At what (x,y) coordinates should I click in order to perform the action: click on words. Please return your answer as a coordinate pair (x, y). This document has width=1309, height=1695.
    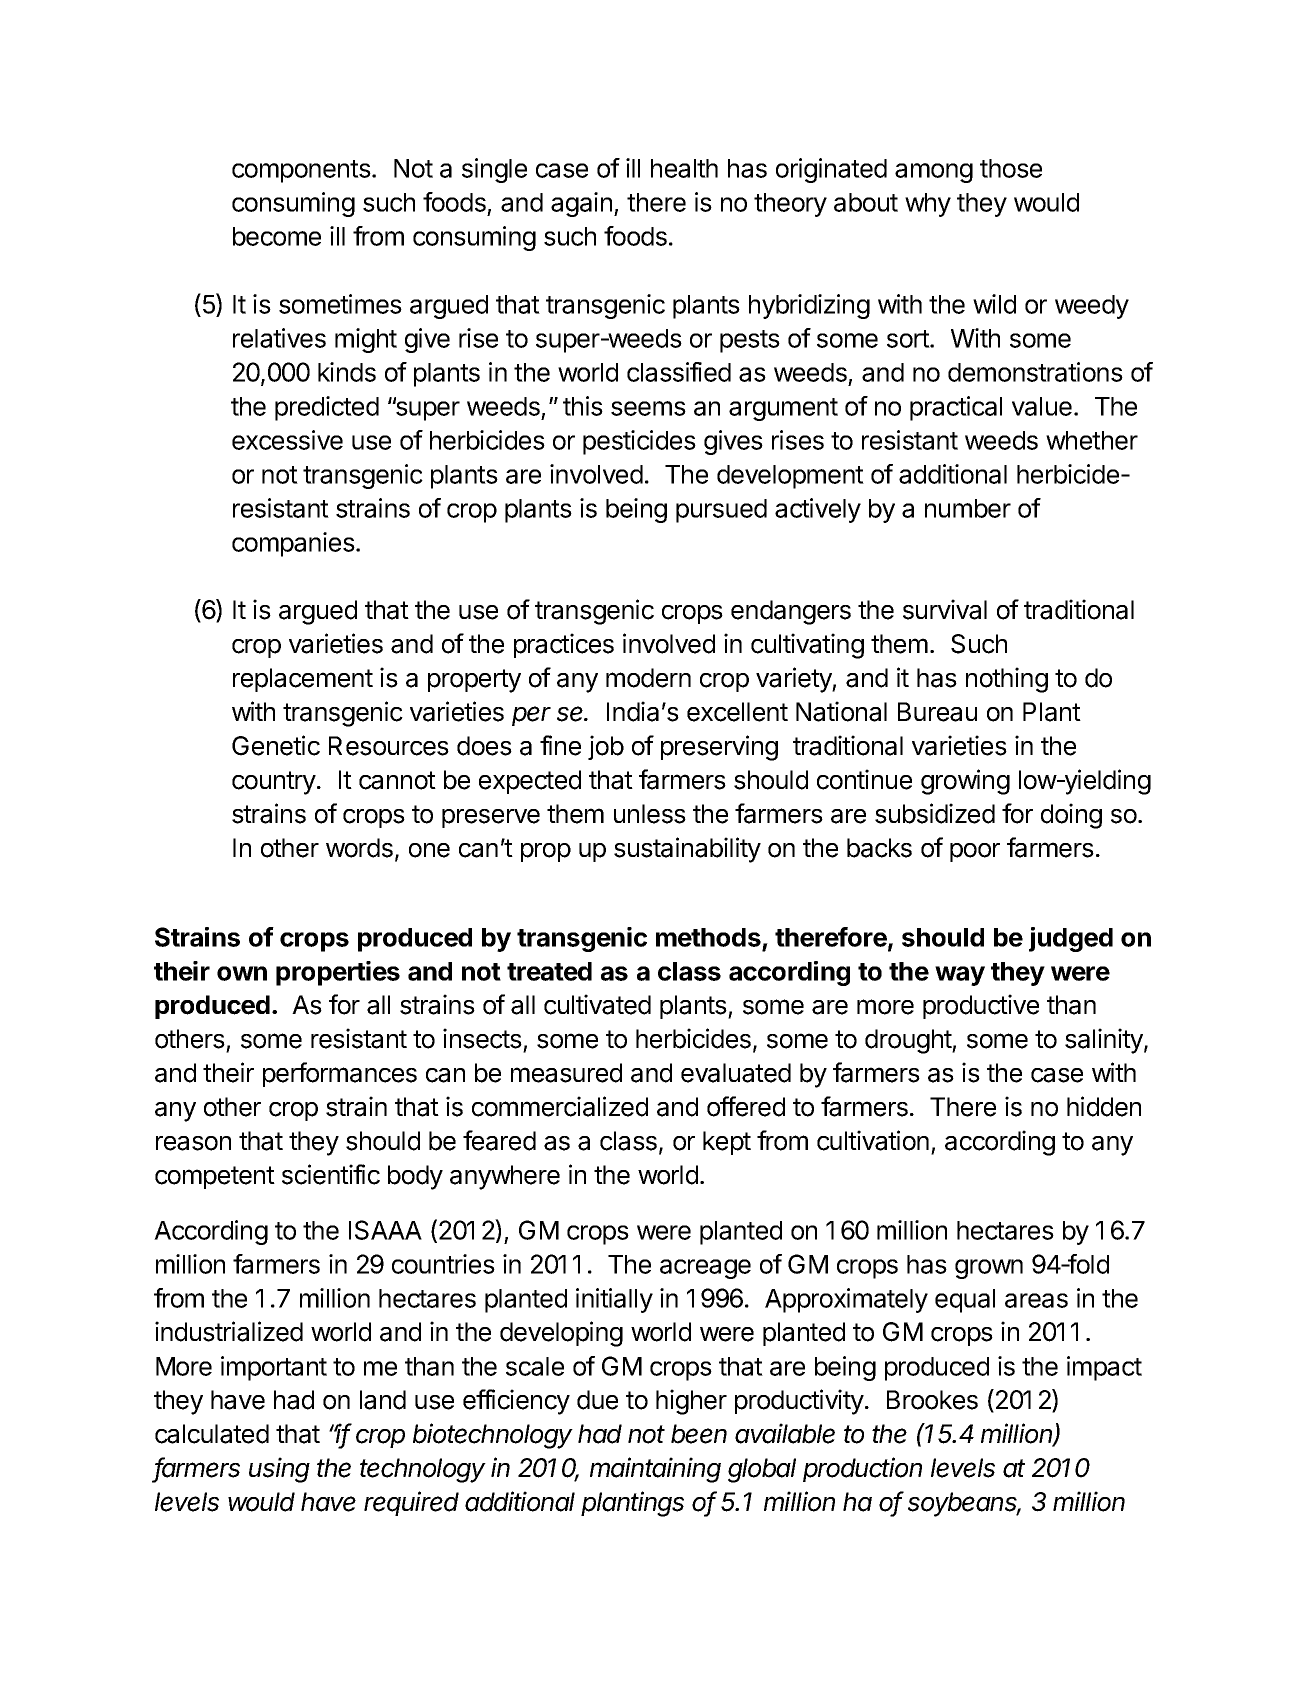
    Looking at the image, I should click on (359, 848).
